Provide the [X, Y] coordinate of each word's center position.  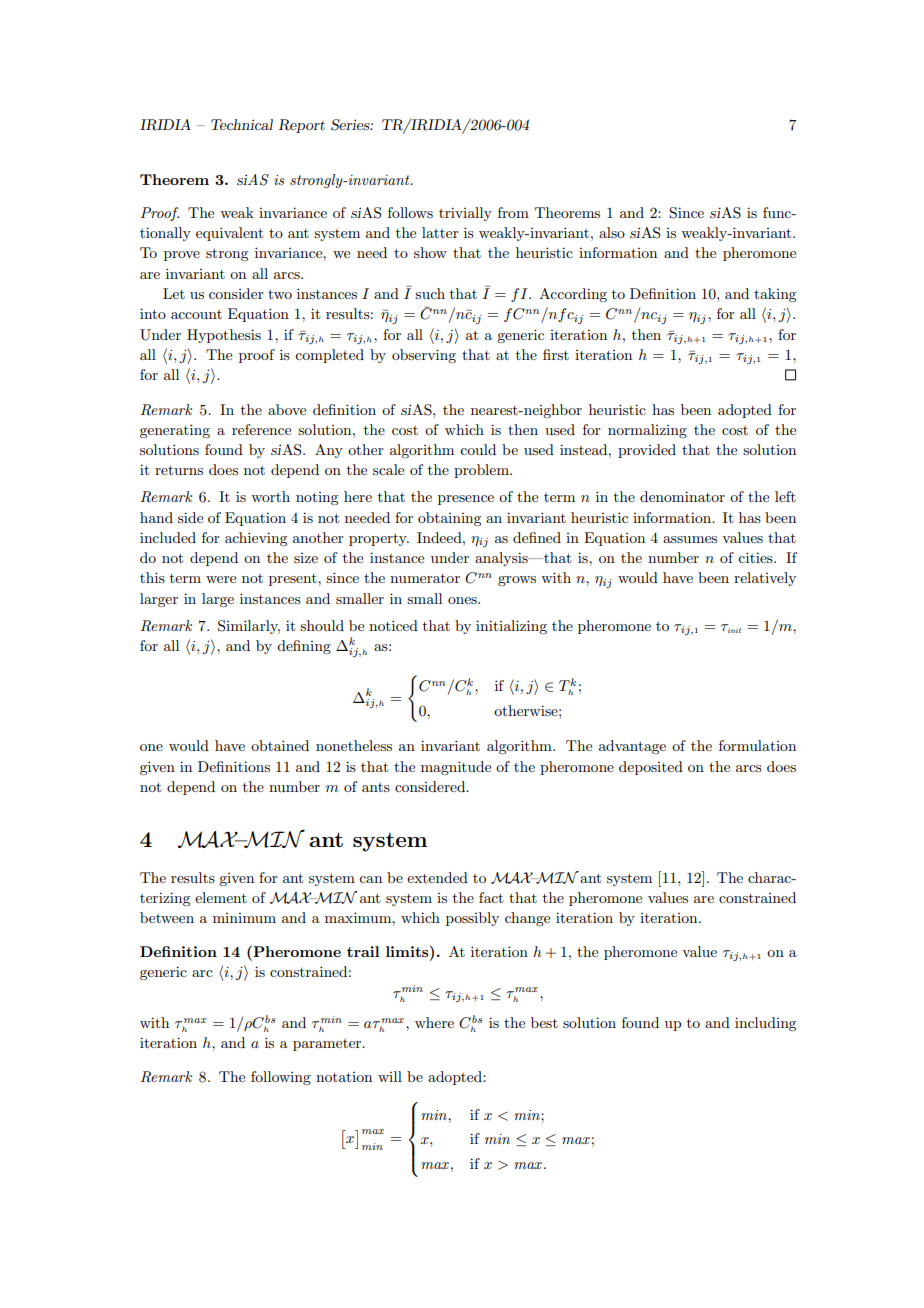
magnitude [456, 768]
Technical [242, 124]
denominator [682, 496]
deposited [651, 768]
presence [466, 500]
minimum [244, 918]
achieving [256, 539]
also [612, 232]
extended [437, 877]
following [281, 1078]
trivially [465, 214]
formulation [757, 745]
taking [775, 295]
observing [424, 356]
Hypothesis [224, 336]
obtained [280, 745]
